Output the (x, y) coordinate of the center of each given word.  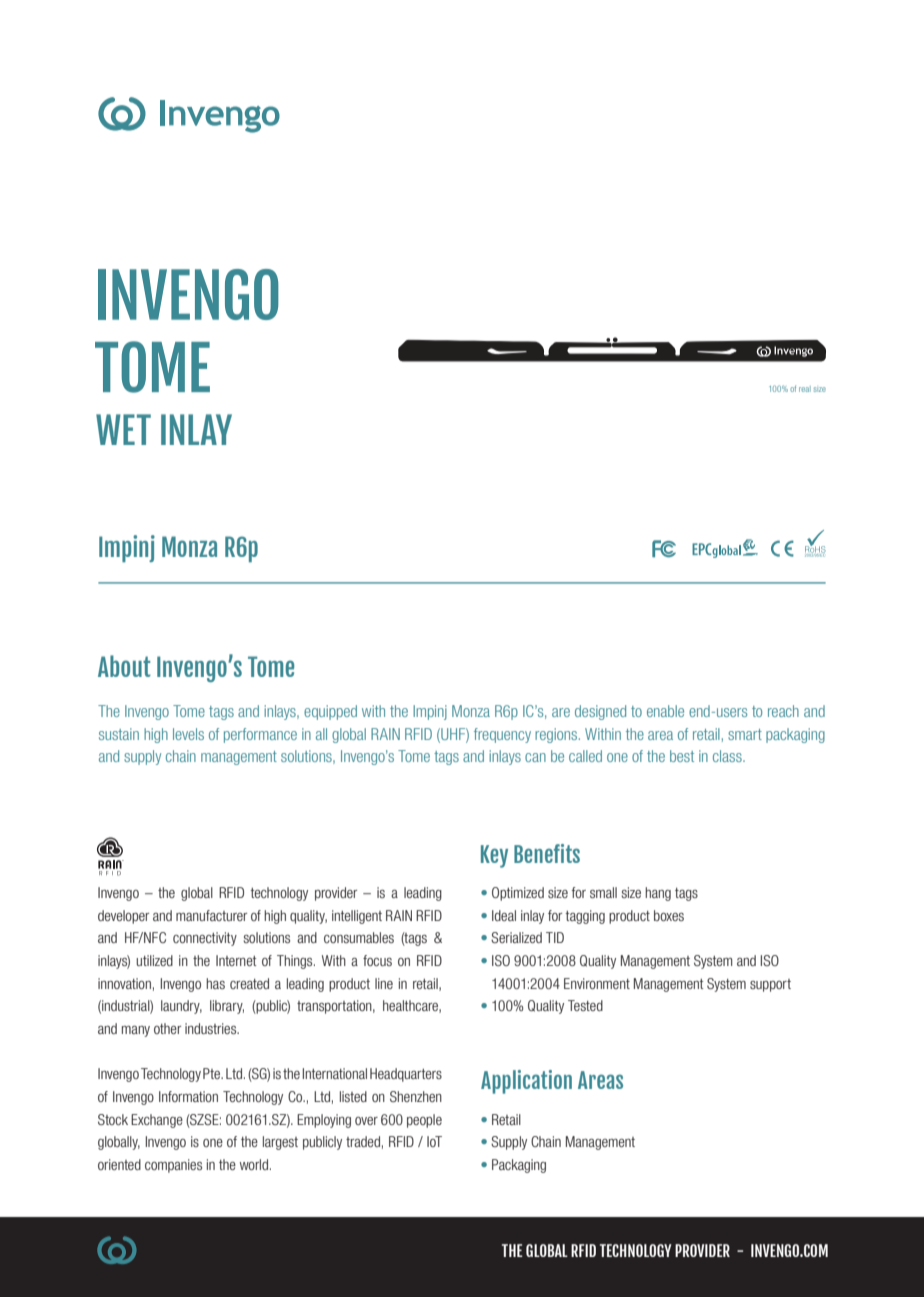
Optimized (518, 894)
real (805, 389)
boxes (669, 915)
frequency (502, 735)
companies (173, 1166)
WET (123, 429)
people (424, 1121)
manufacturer (211, 915)
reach (783, 711)
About (124, 666)
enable (665, 711)
